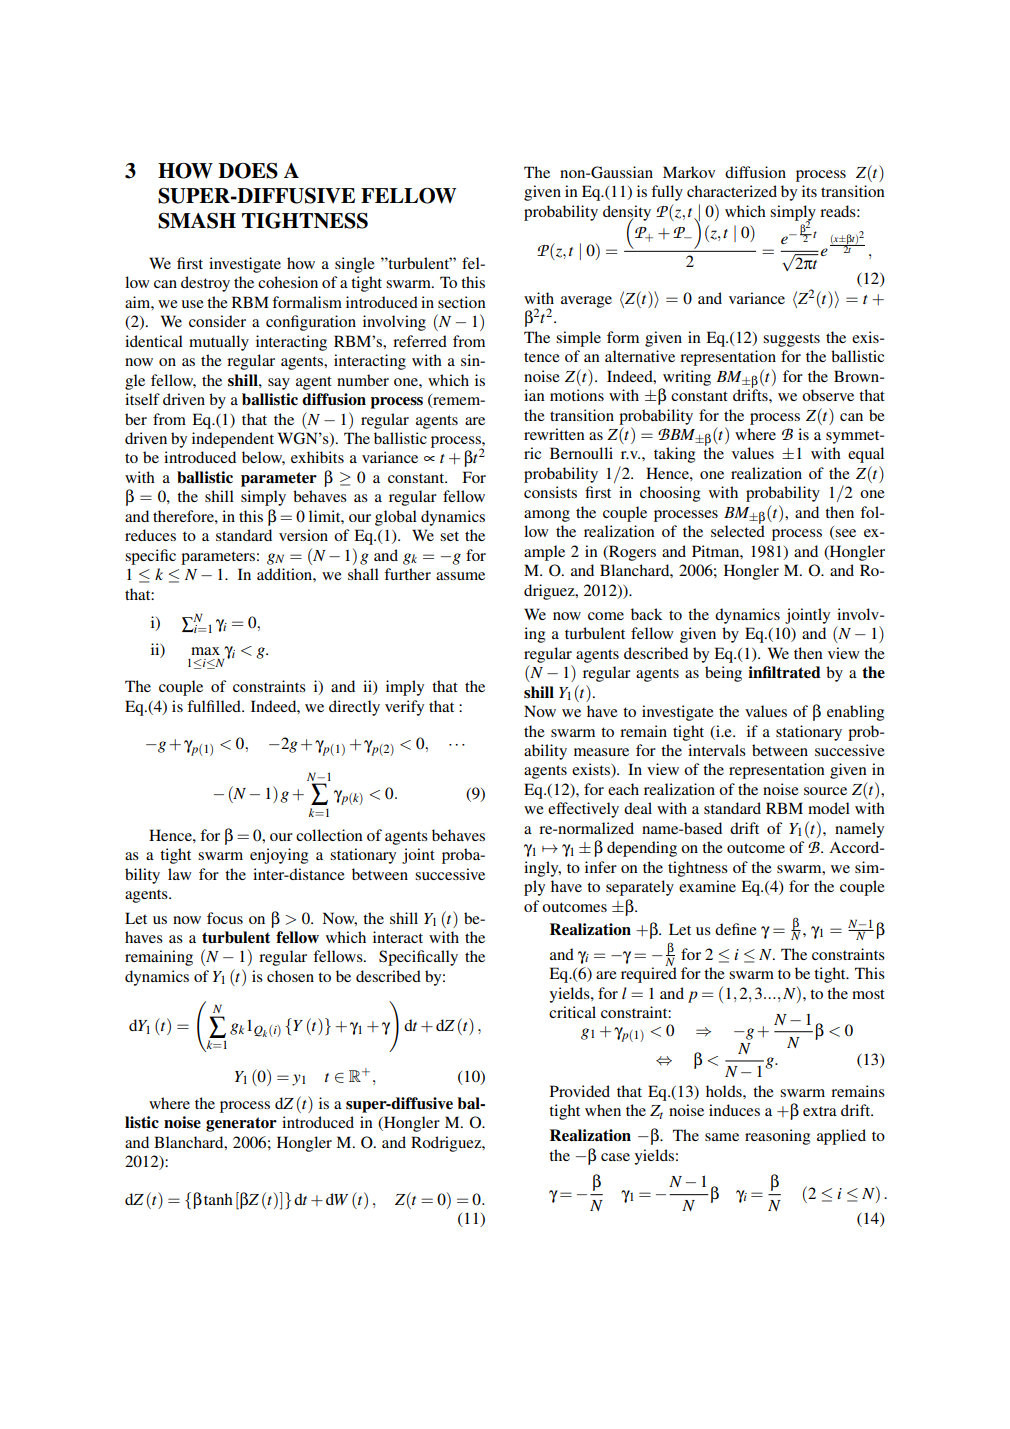 The height and width of the screenshot is (1429, 1010). Describe the element at coordinates (554, 434) in the screenshot. I see `rewritten` at that location.
